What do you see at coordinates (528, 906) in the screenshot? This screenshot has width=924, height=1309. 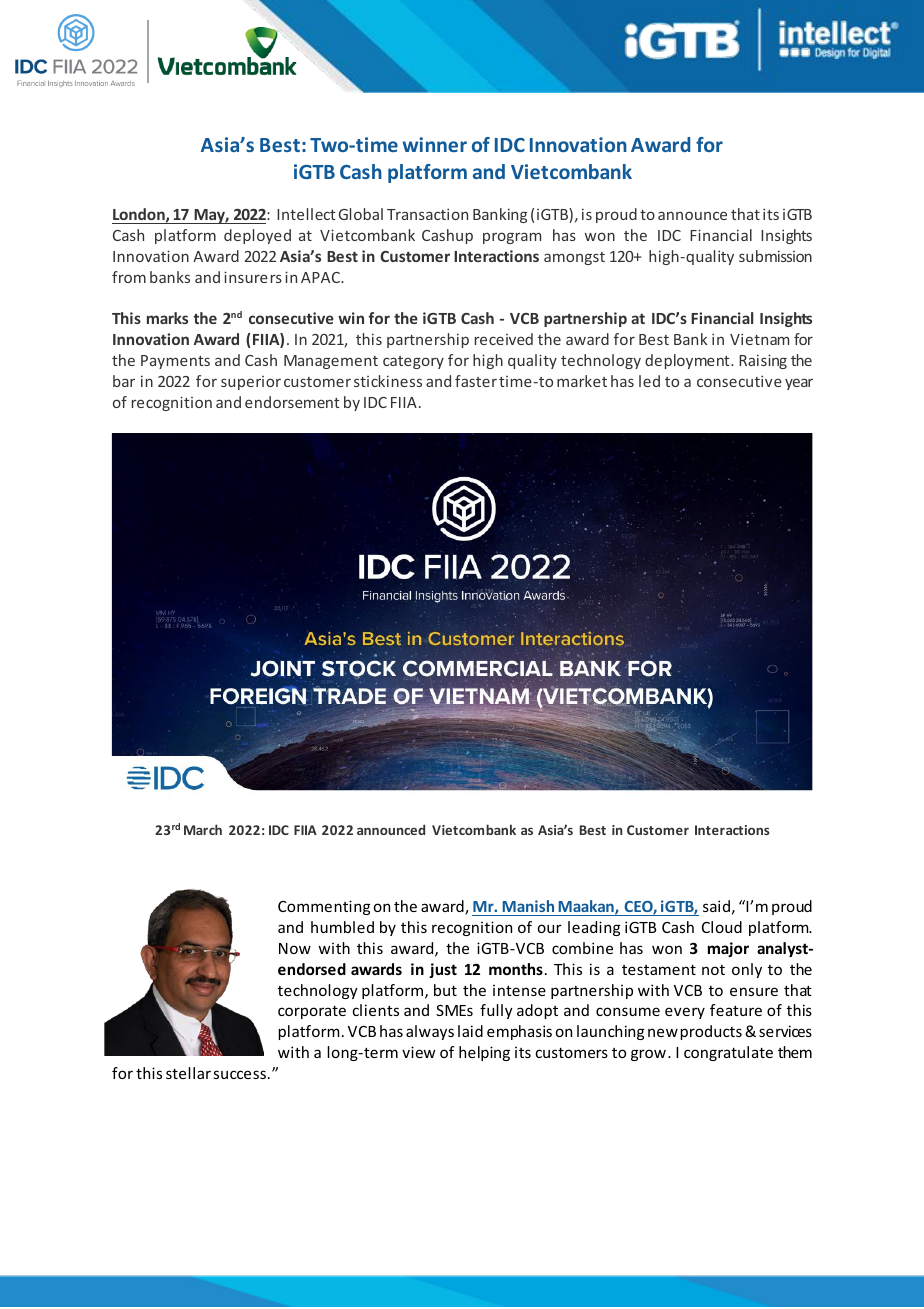 I see `Manish` at bounding box center [528, 906].
